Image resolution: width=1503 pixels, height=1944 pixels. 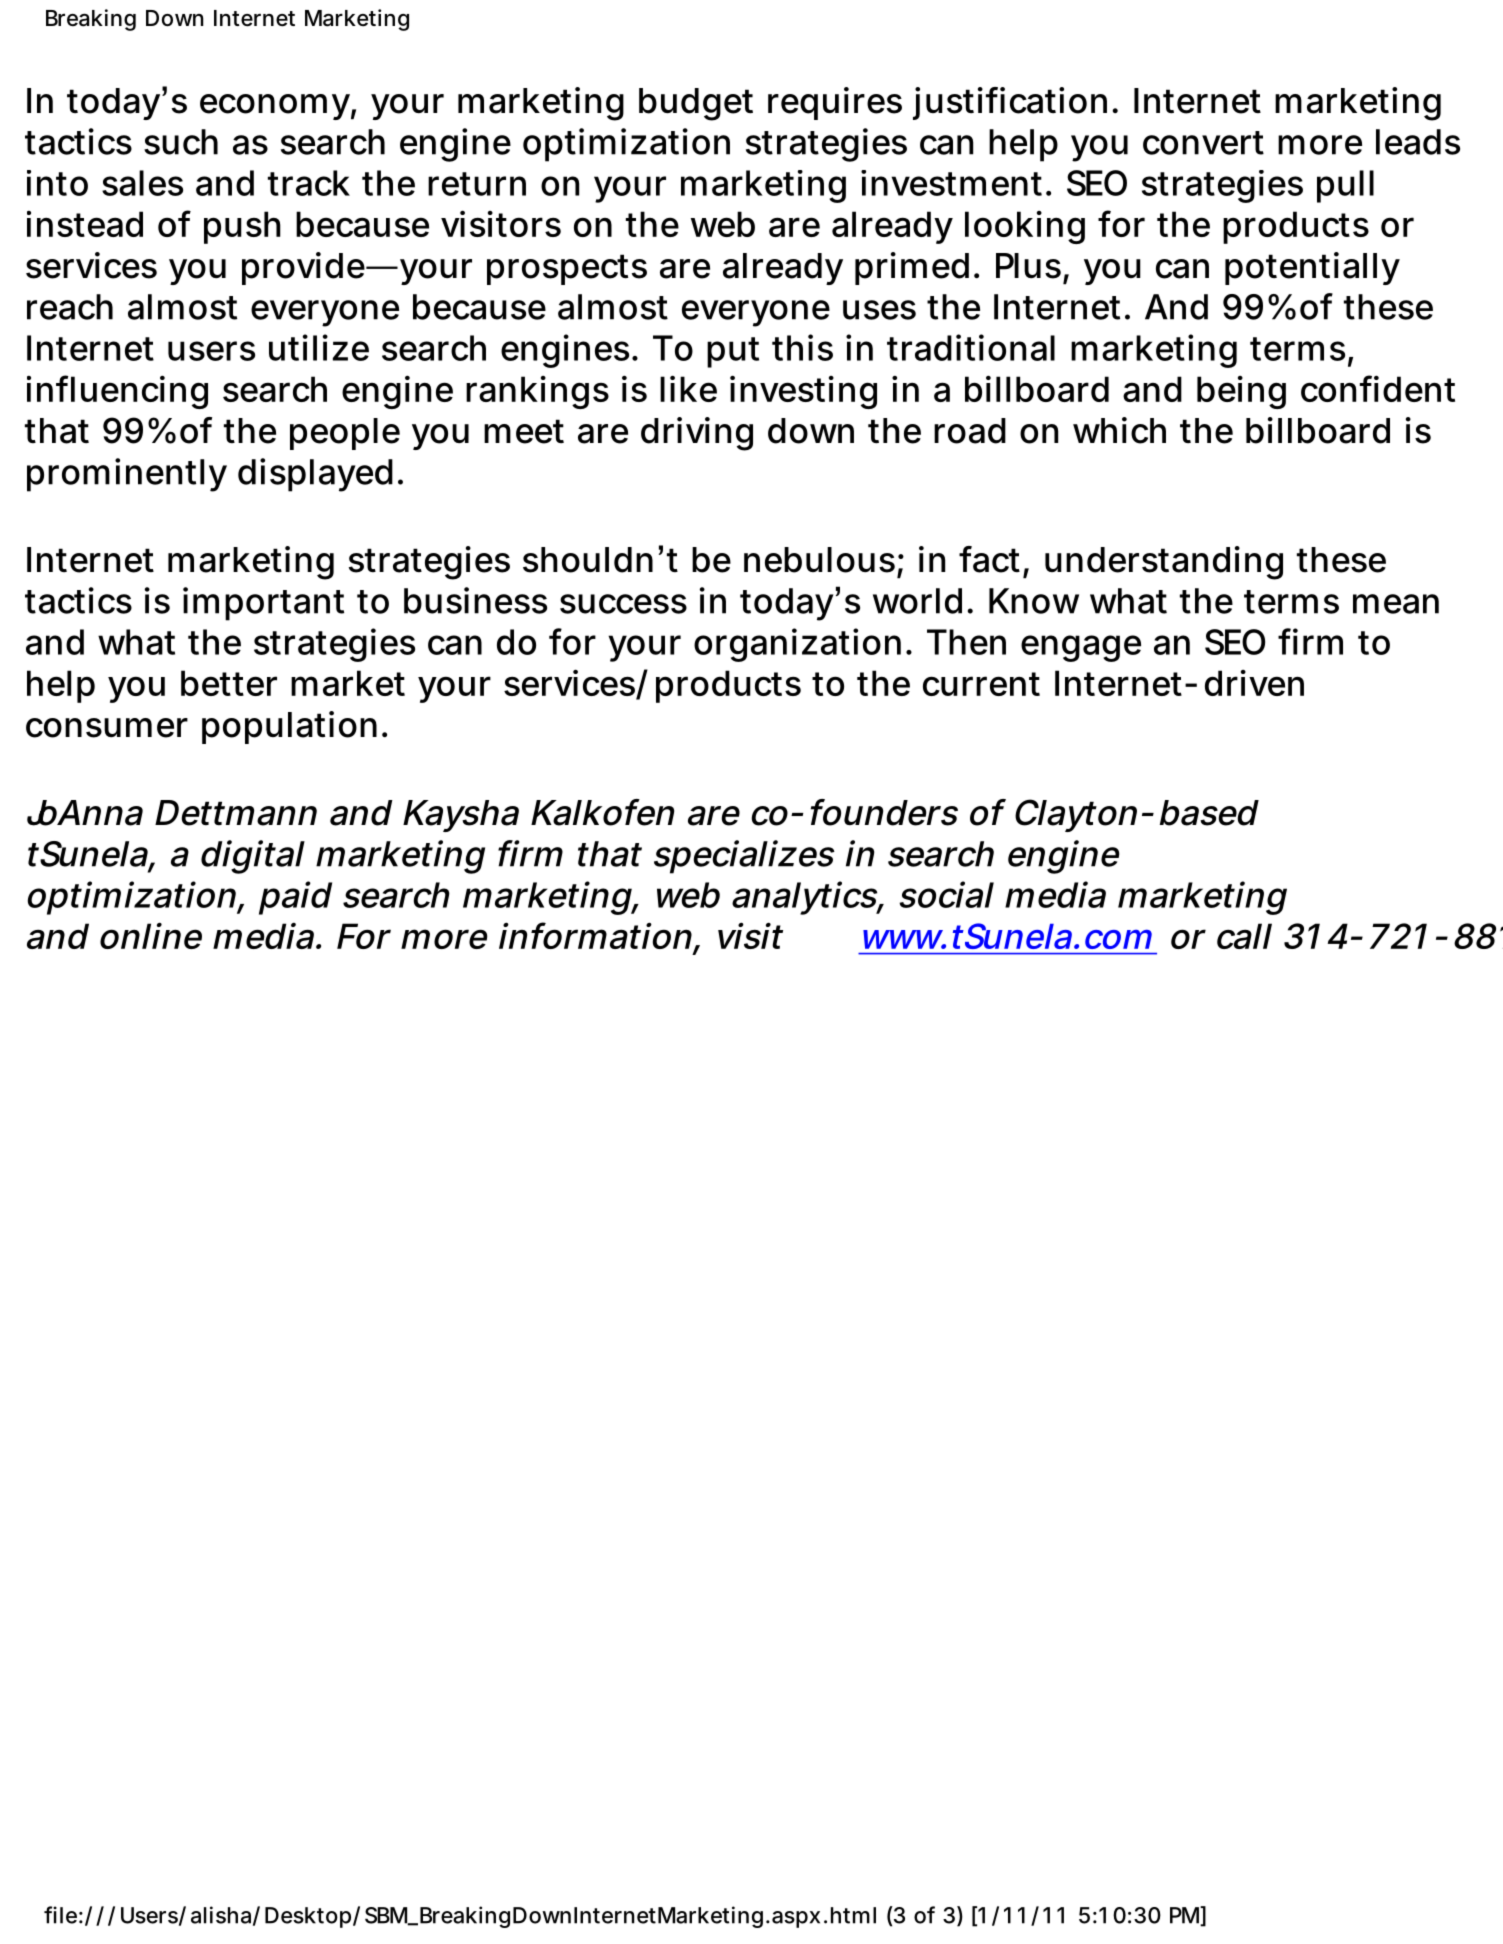 I want to click on Know, so click(x=1034, y=601).
